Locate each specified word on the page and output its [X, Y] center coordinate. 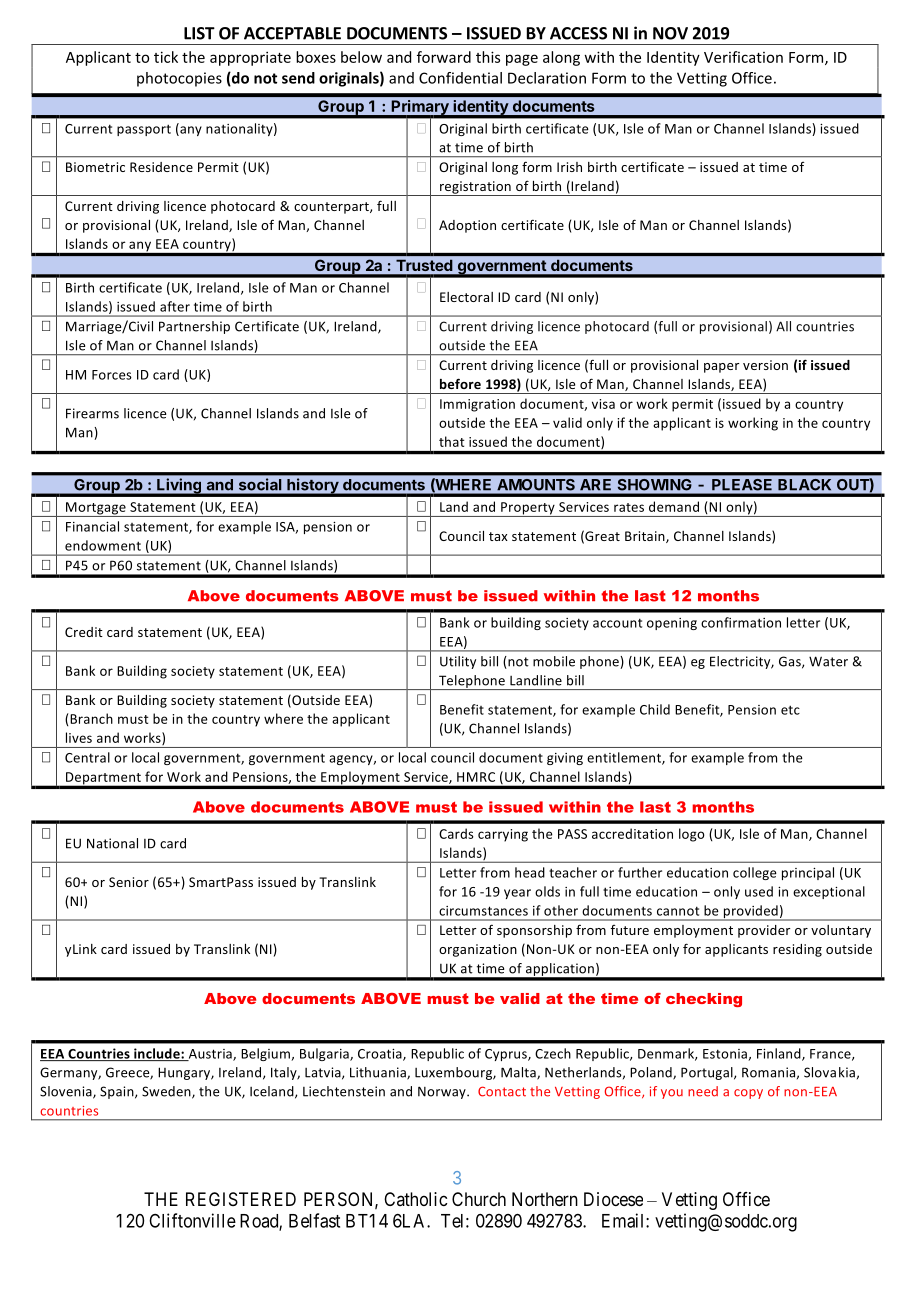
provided [750, 913]
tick [166, 57]
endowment [103, 545]
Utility [458, 662]
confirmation [741, 622]
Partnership [194, 327]
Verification [743, 57]
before [460, 383]
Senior [129, 882]
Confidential [460, 78]
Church [479, 1199]
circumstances [483, 911]
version [765, 365]
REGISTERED [241, 1199]
